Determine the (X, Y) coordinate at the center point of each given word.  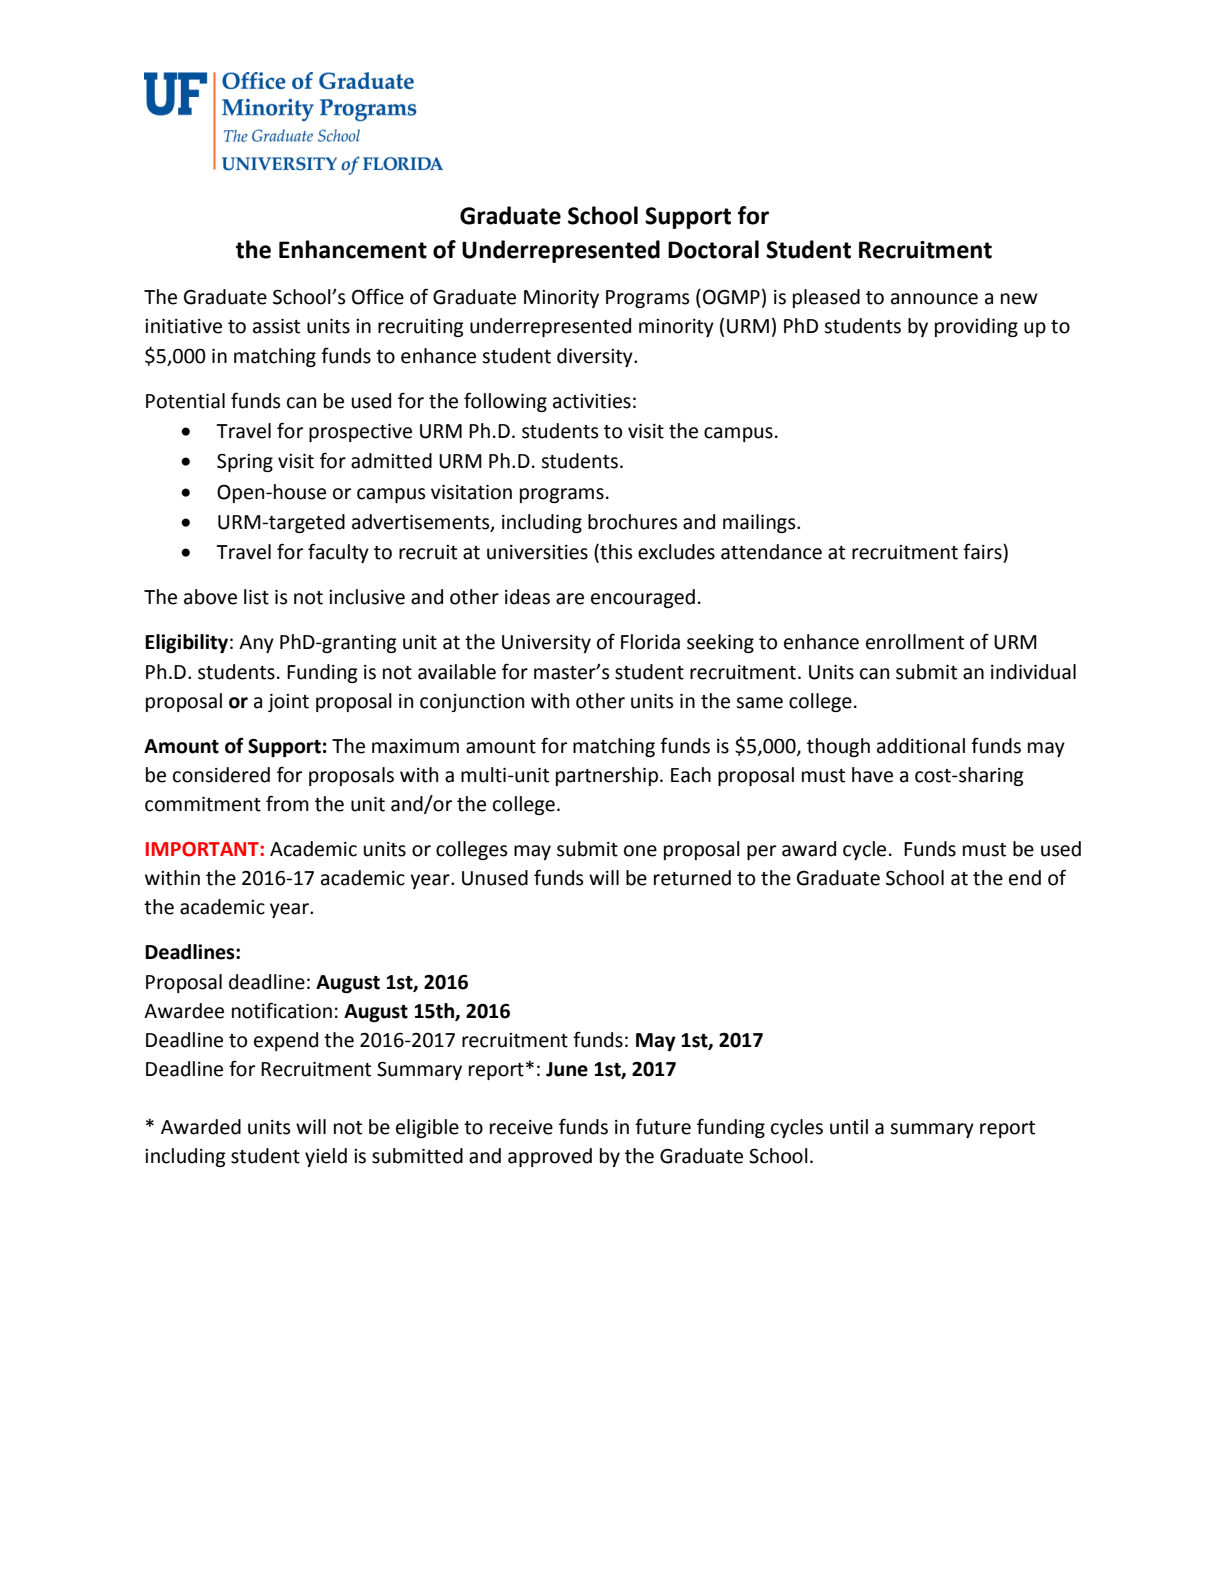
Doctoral (713, 249)
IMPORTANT (203, 849)
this (615, 553)
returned (692, 878)
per (761, 852)
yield (326, 1157)
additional (921, 746)
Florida (650, 642)
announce (934, 299)
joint (288, 703)
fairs (983, 551)
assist (276, 326)
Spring (245, 463)
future (663, 1126)
